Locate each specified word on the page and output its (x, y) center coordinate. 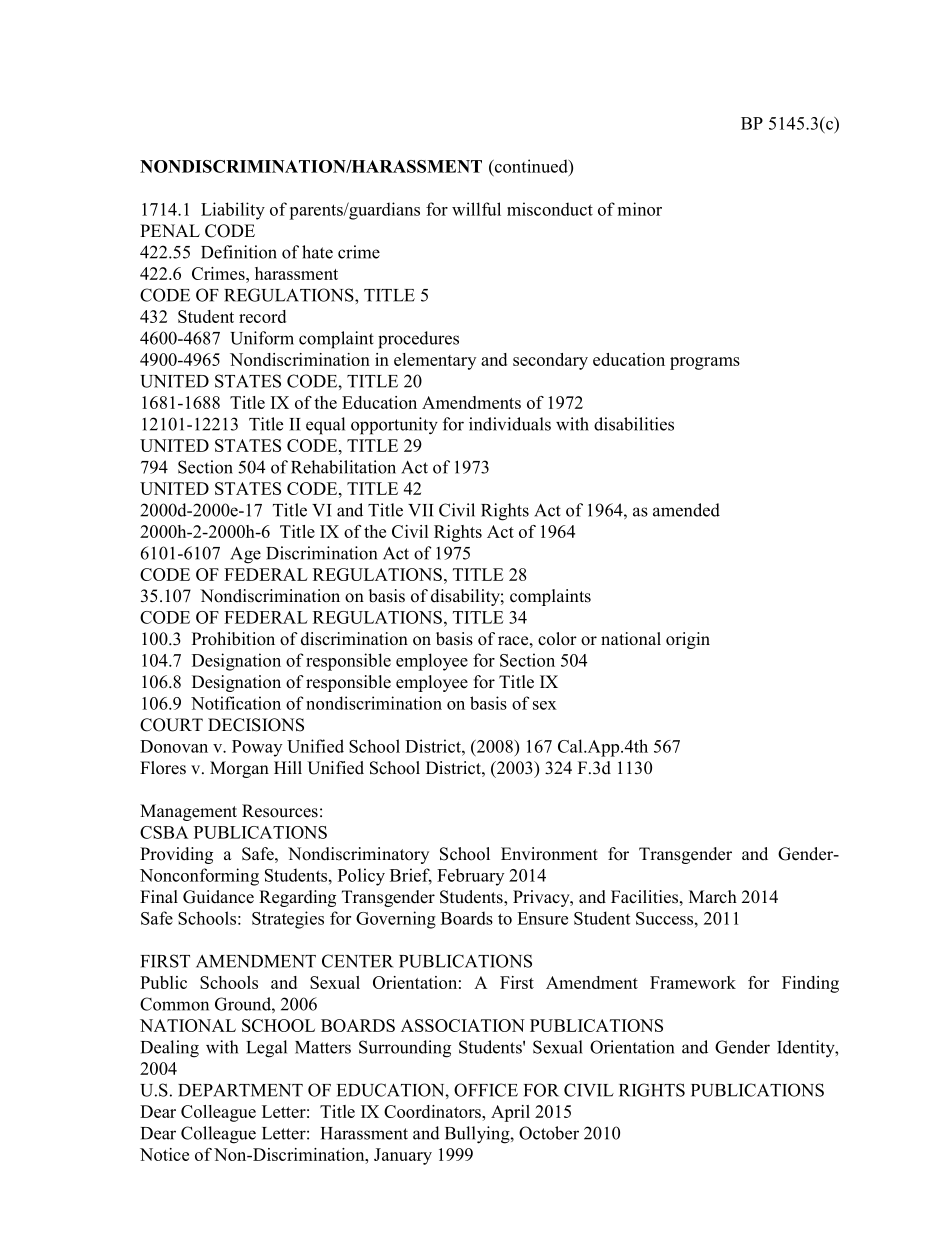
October (549, 1133)
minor (640, 209)
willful (476, 209)
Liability (233, 211)
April (510, 1113)
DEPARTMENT (240, 1090)
